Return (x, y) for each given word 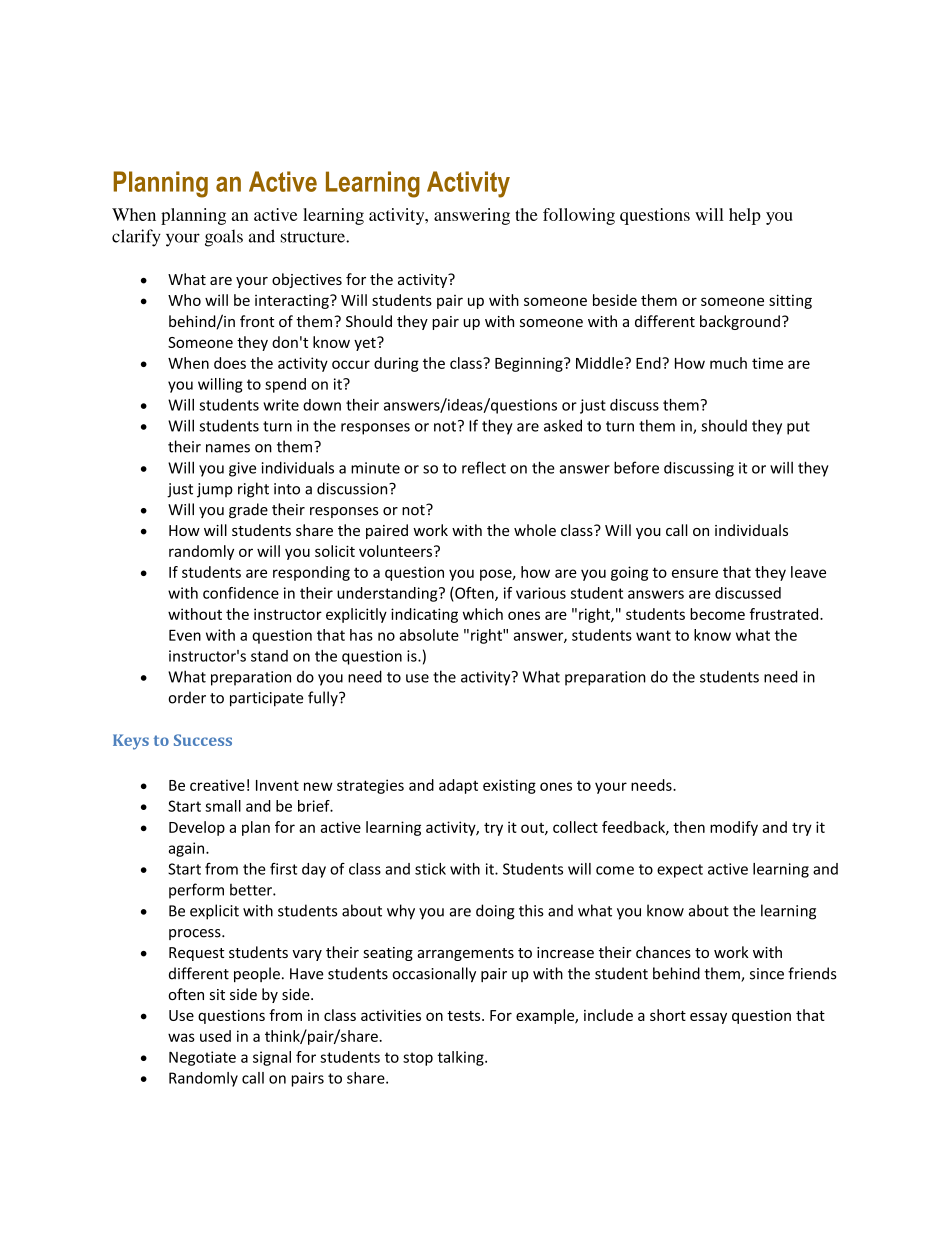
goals (224, 238)
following (579, 216)
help (745, 216)
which (483, 614)
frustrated (785, 614)
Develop (197, 828)
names (228, 448)
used (215, 1036)
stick (430, 869)
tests (465, 1016)
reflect (484, 467)
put (798, 428)
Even (185, 635)
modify (734, 828)
